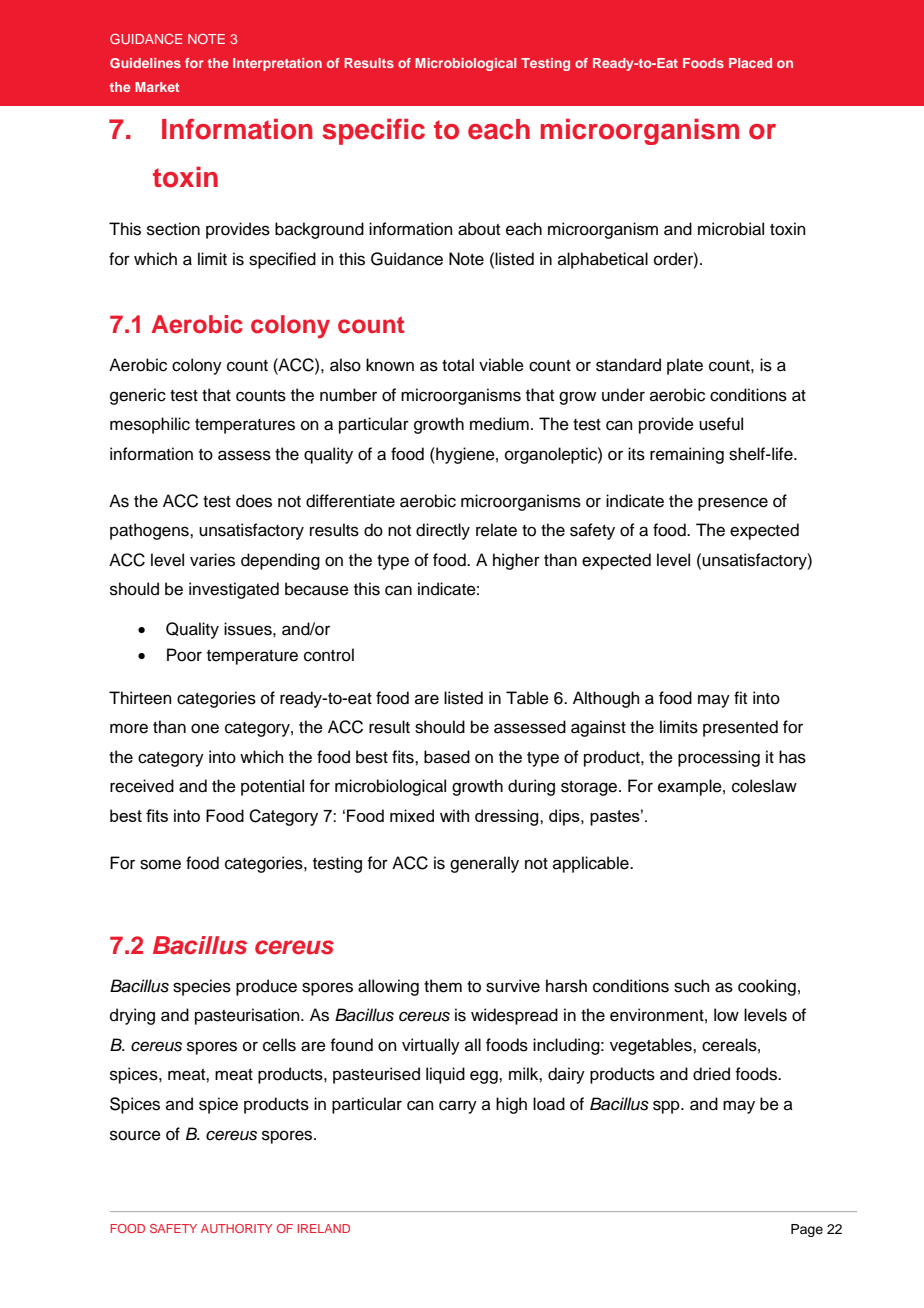 The height and width of the page is (1308, 924). I want to click on Poor, so click(184, 655).
